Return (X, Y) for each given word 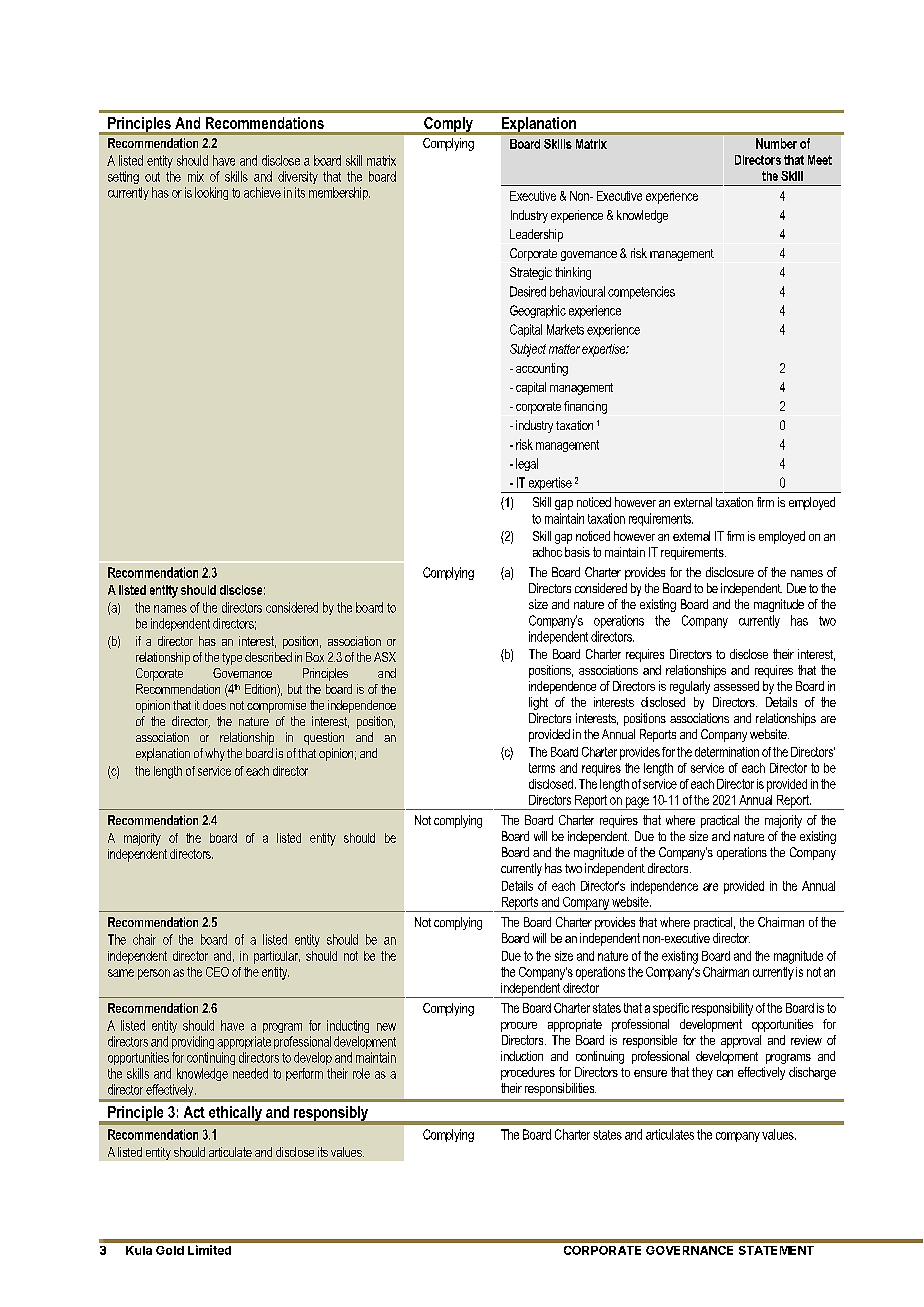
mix (196, 176)
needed (250, 1073)
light (538, 703)
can (725, 1073)
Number (776, 143)
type (232, 659)
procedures (528, 1073)
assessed (736, 686)
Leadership (536, 235)
